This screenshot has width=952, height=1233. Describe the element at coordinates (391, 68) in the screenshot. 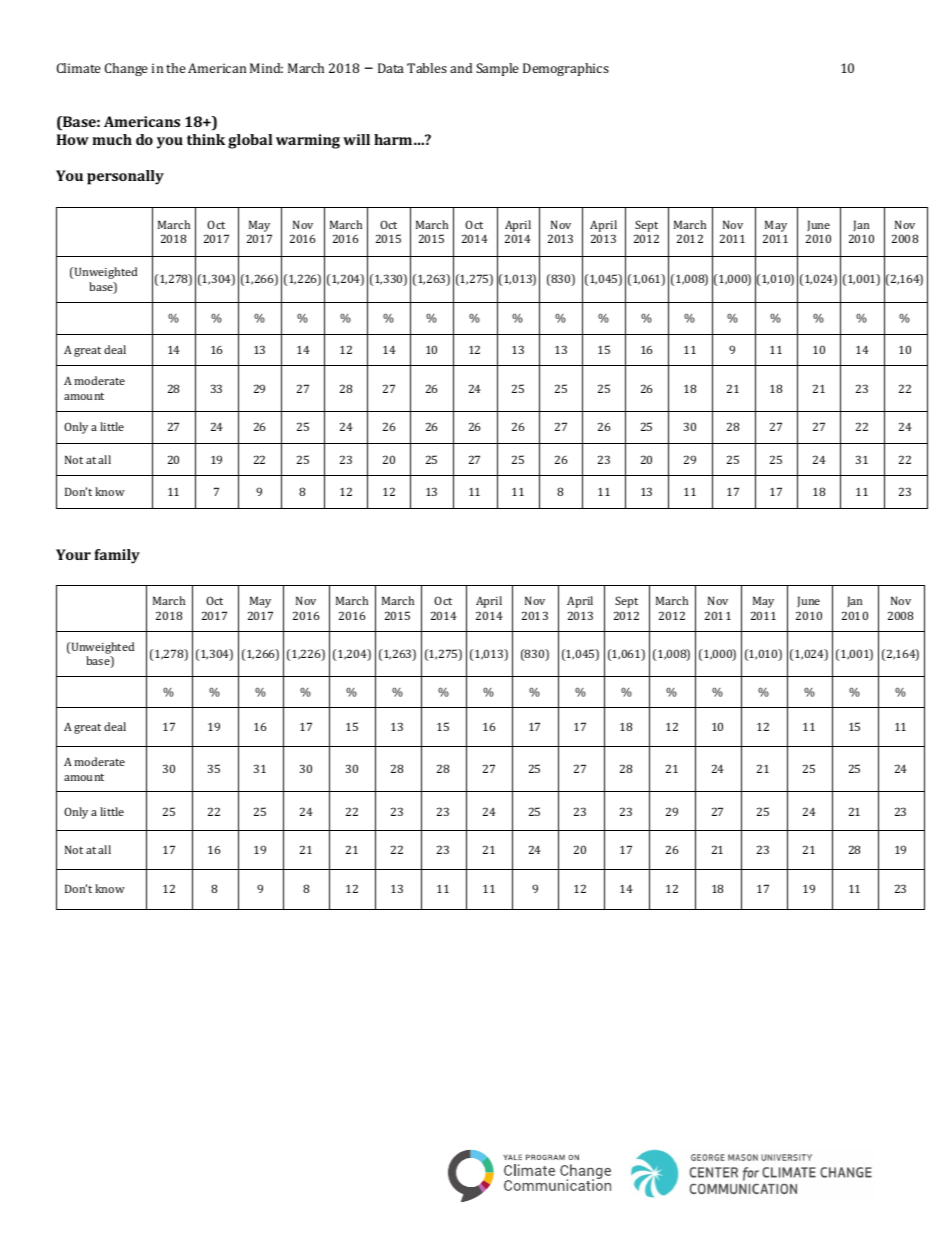

I see `Data` at that location.
